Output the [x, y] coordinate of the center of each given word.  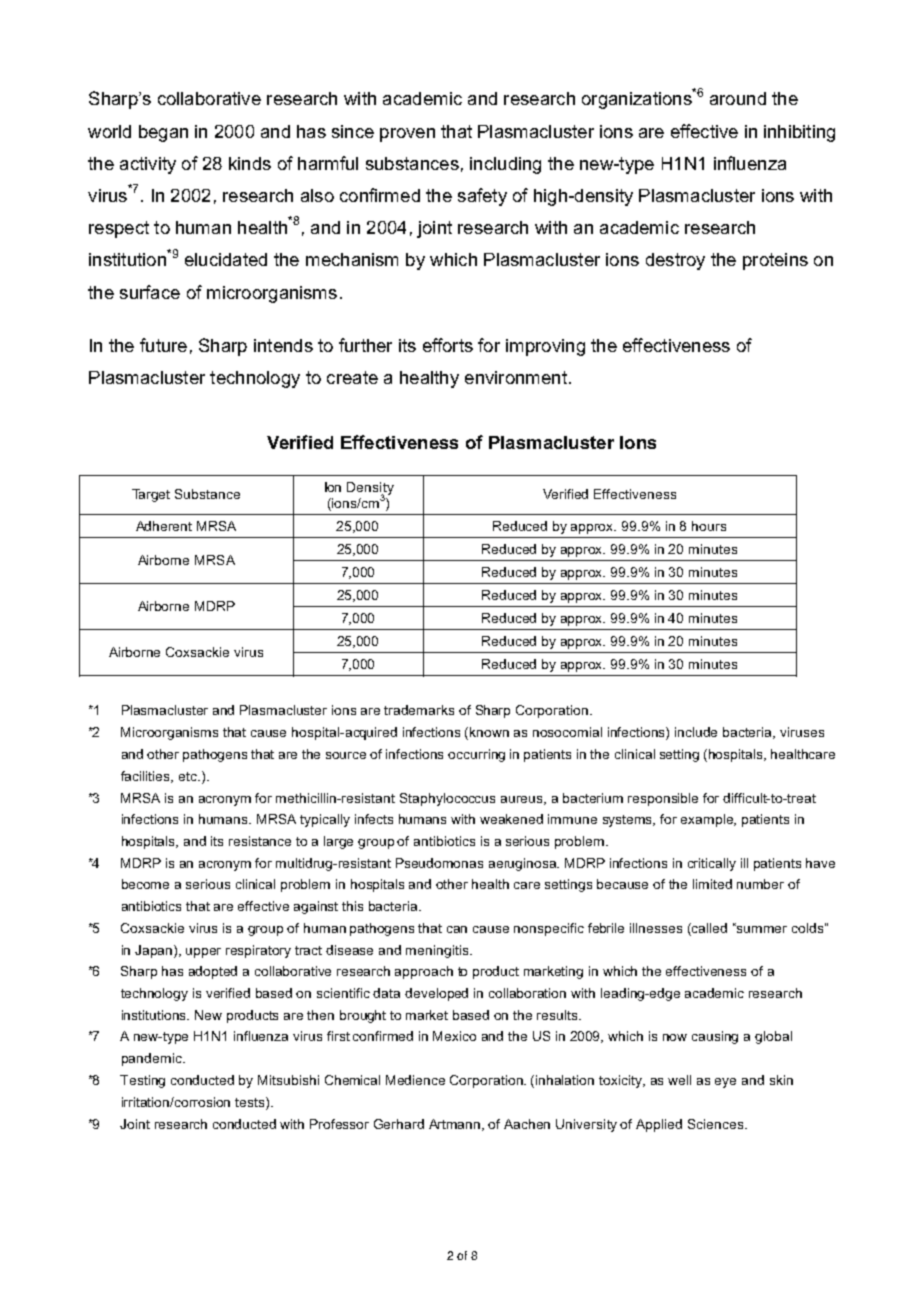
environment [516, 377]
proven [407, 135]
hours [709, 526]
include [696, 732]
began [163, 133]
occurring [476, 755]
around [738, 98]
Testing [142, 1081]
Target [151, 495]
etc [189, 776]
